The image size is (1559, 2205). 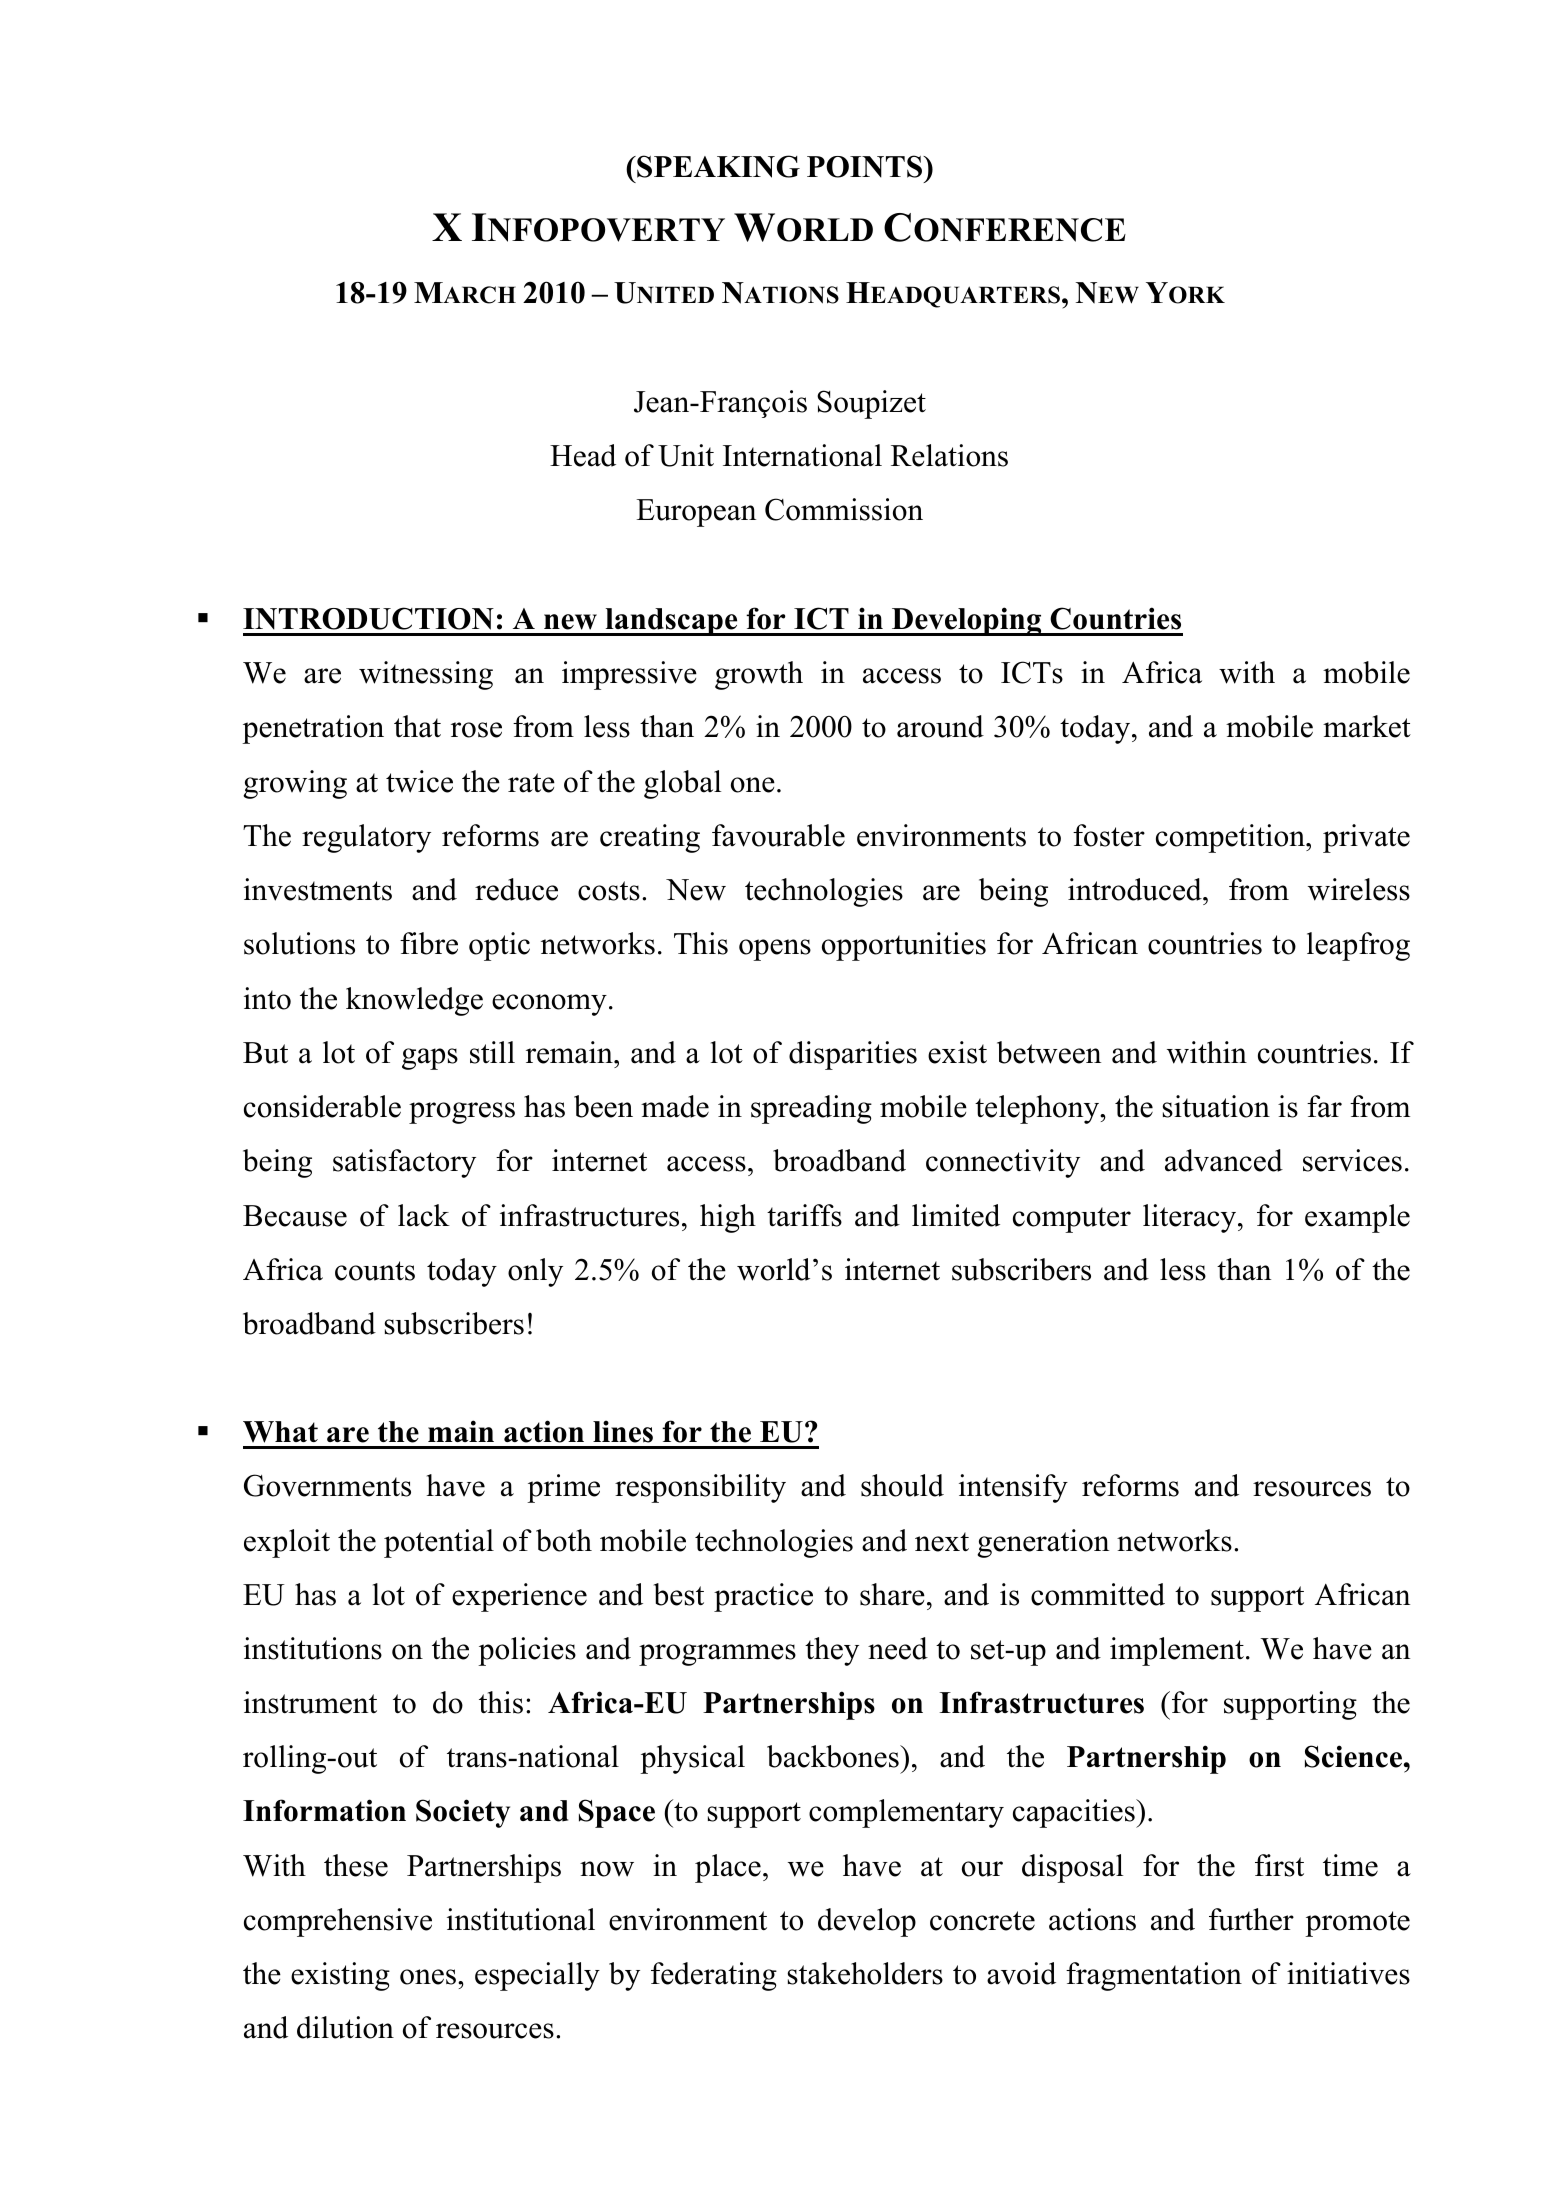 What do you see at coordinates (717, 166) in the image?
I see `SPEAKING` at bounding box center [717, 166].
